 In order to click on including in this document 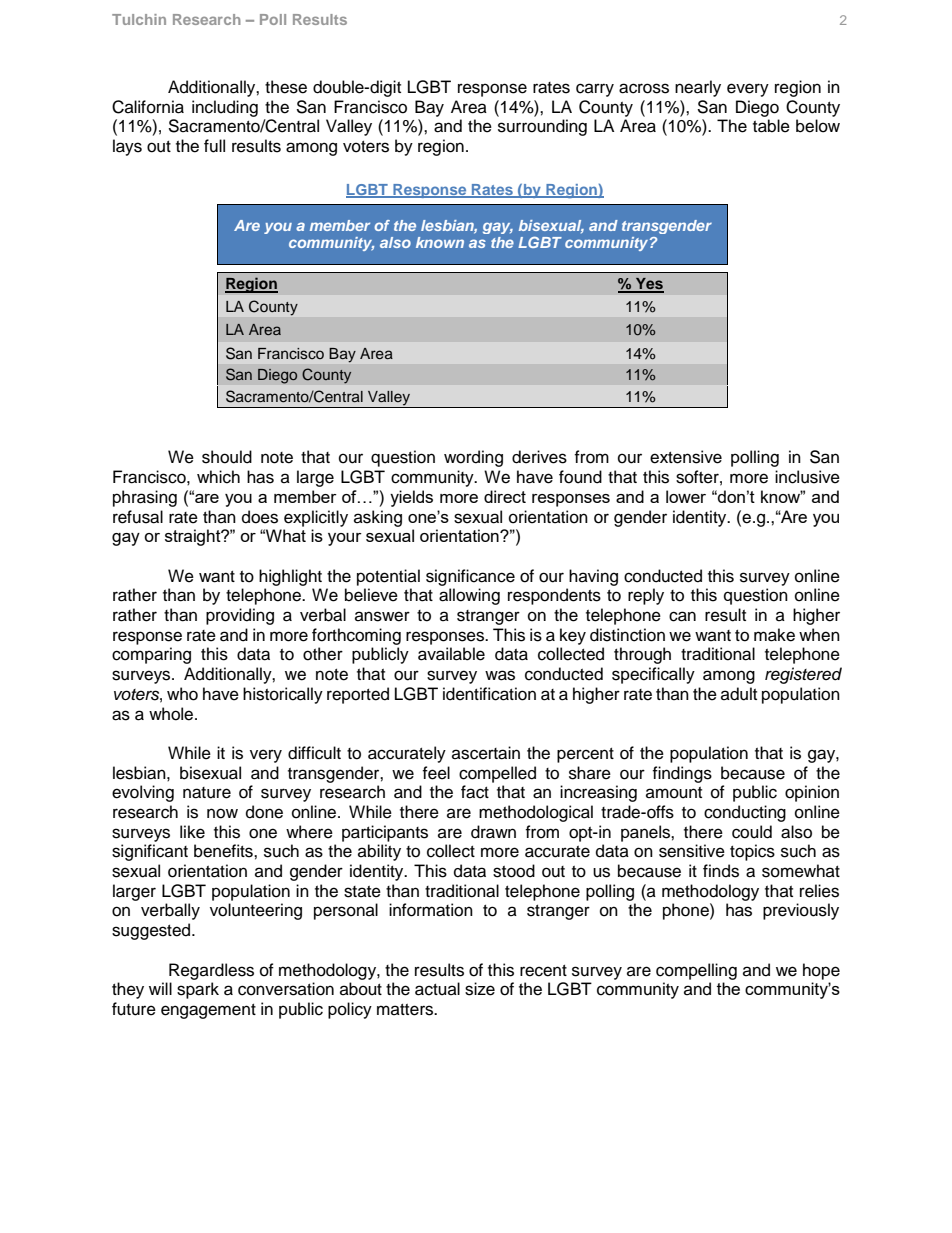, I will do `click(225, 108)`.
